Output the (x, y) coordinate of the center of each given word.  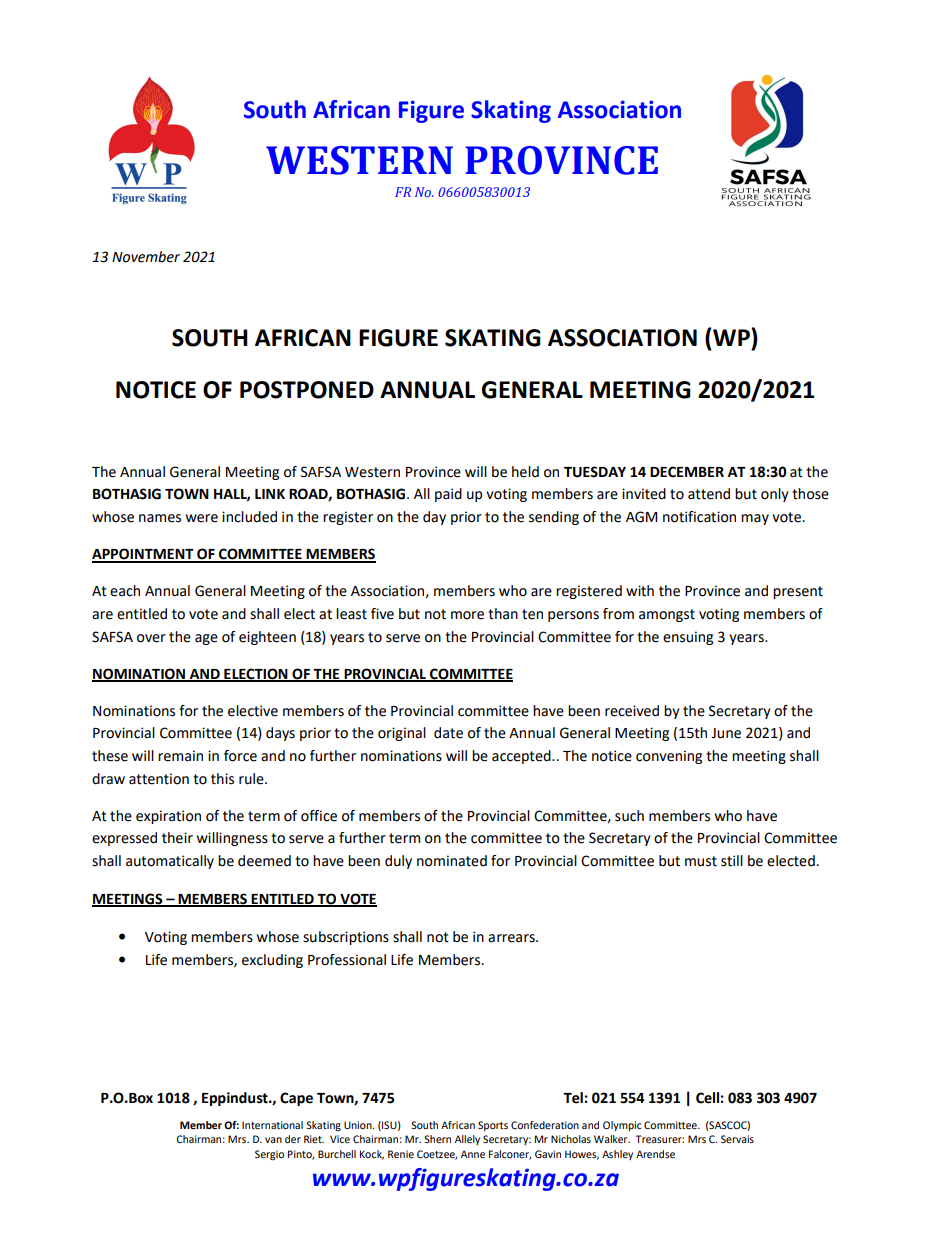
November (146, 257)
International (272, 1125)
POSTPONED (307, 390)
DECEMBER (687, 472)
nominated (452, 861)
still (732, 861)
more (467, 615)
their (177, 838)
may (755, 519)
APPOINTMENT (144, 555)
